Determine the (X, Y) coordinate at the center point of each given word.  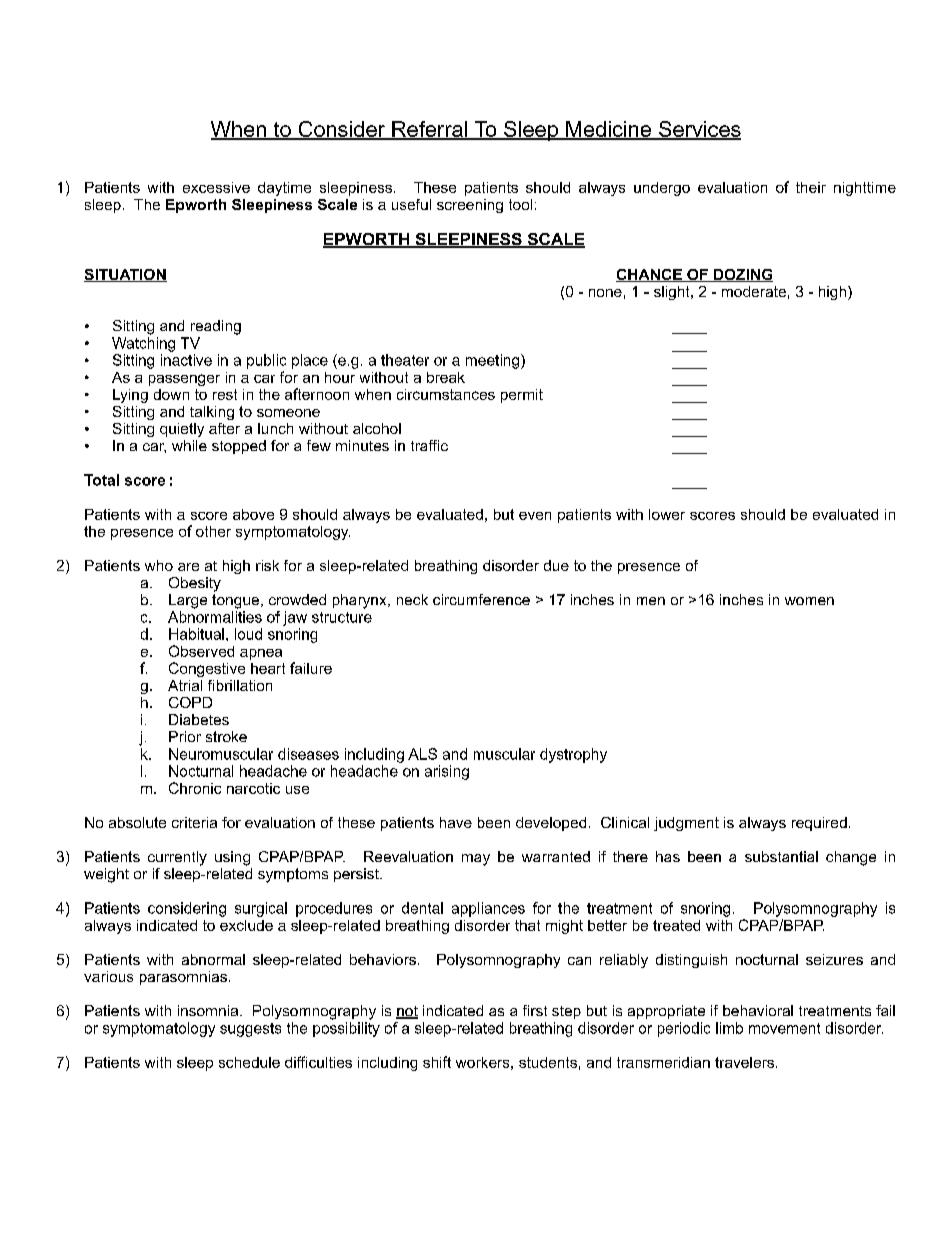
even (535, 516)
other (213, 531)
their (811, 187)
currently (177, 858)
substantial (781, 856)
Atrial (185, 685)
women (809, 601)
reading (216, 327)
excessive (216, 187)
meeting (494, 361)
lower (667, 514)
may (476, 860)
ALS (422, 754)
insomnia (209, 1010)
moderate (754, 291)
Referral (429, 130)
